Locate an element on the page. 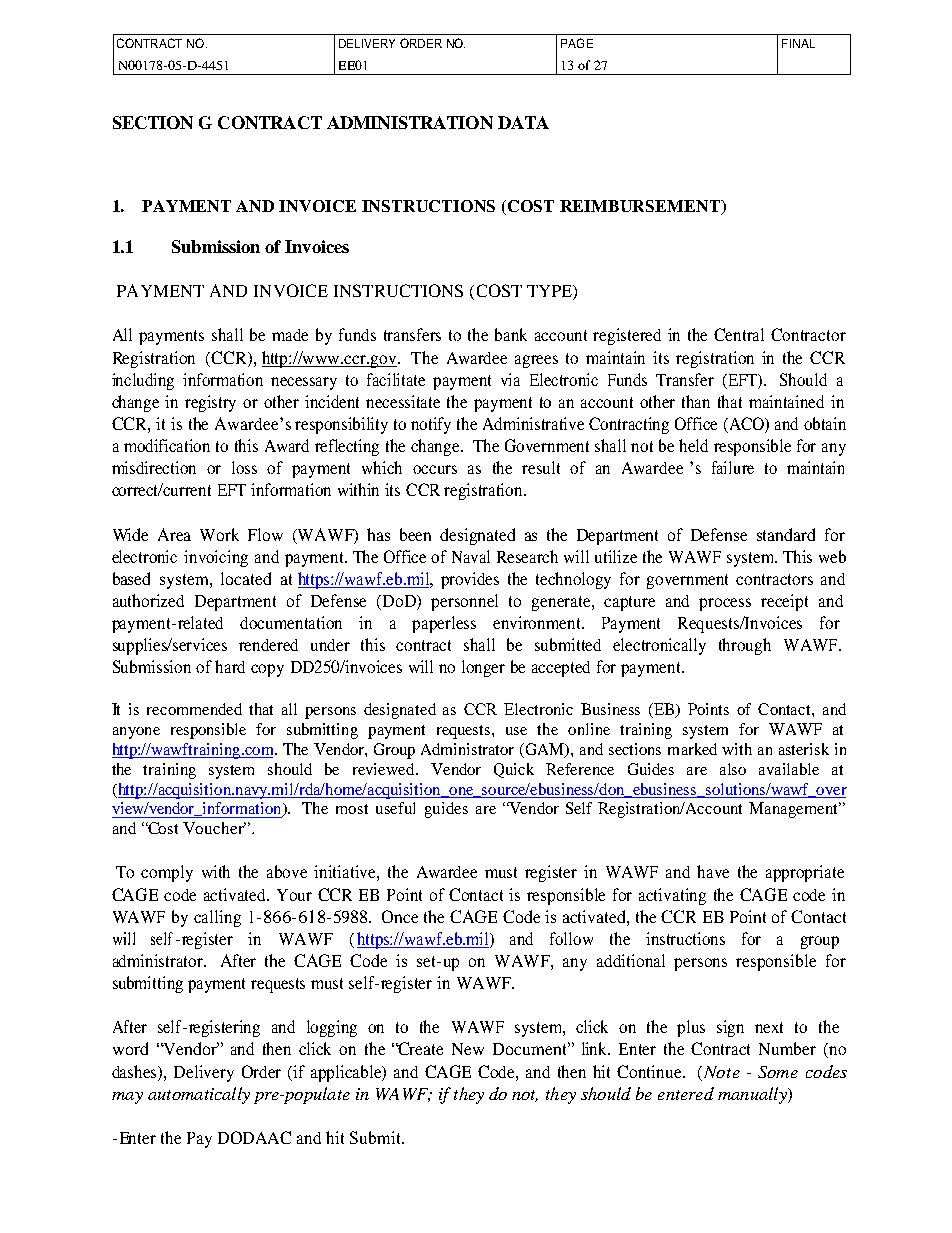 The width and height of the image is (952, 1233). ADMINISTRATION is located at coordinates (410, 122).
